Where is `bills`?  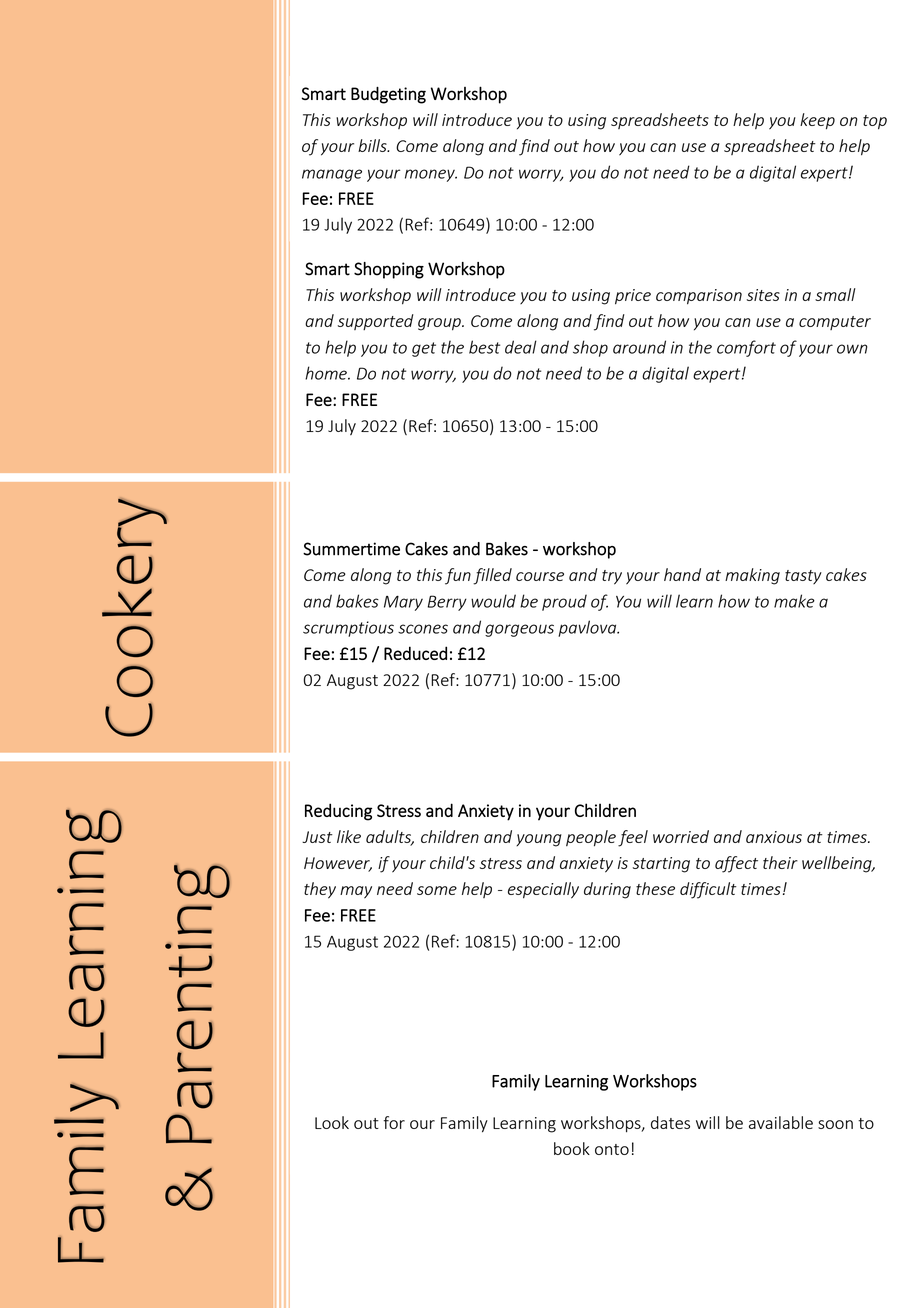
bills is located at coordinates (373, 145).
